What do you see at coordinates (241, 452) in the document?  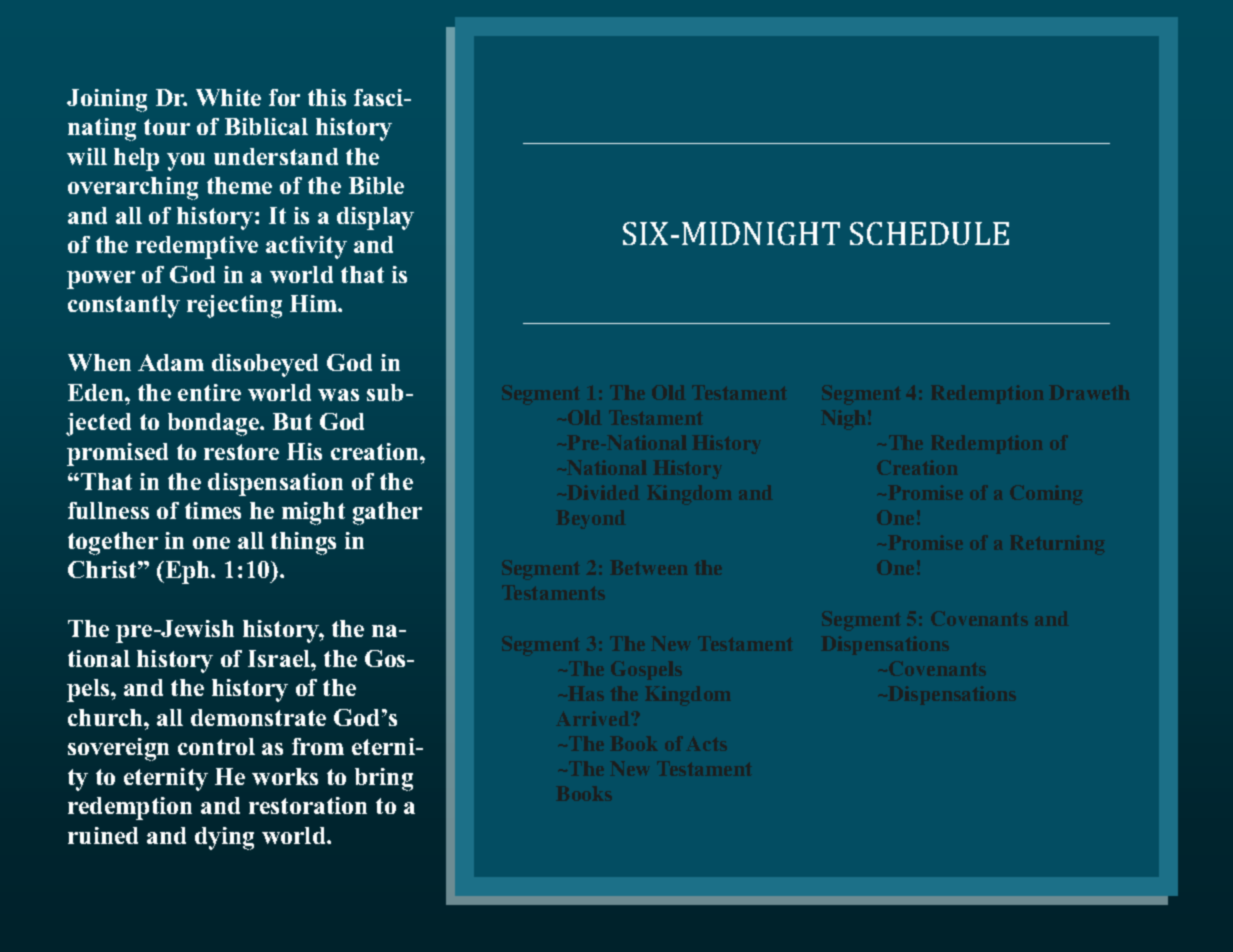 I see `restore` at bounding box center [241, 452].
